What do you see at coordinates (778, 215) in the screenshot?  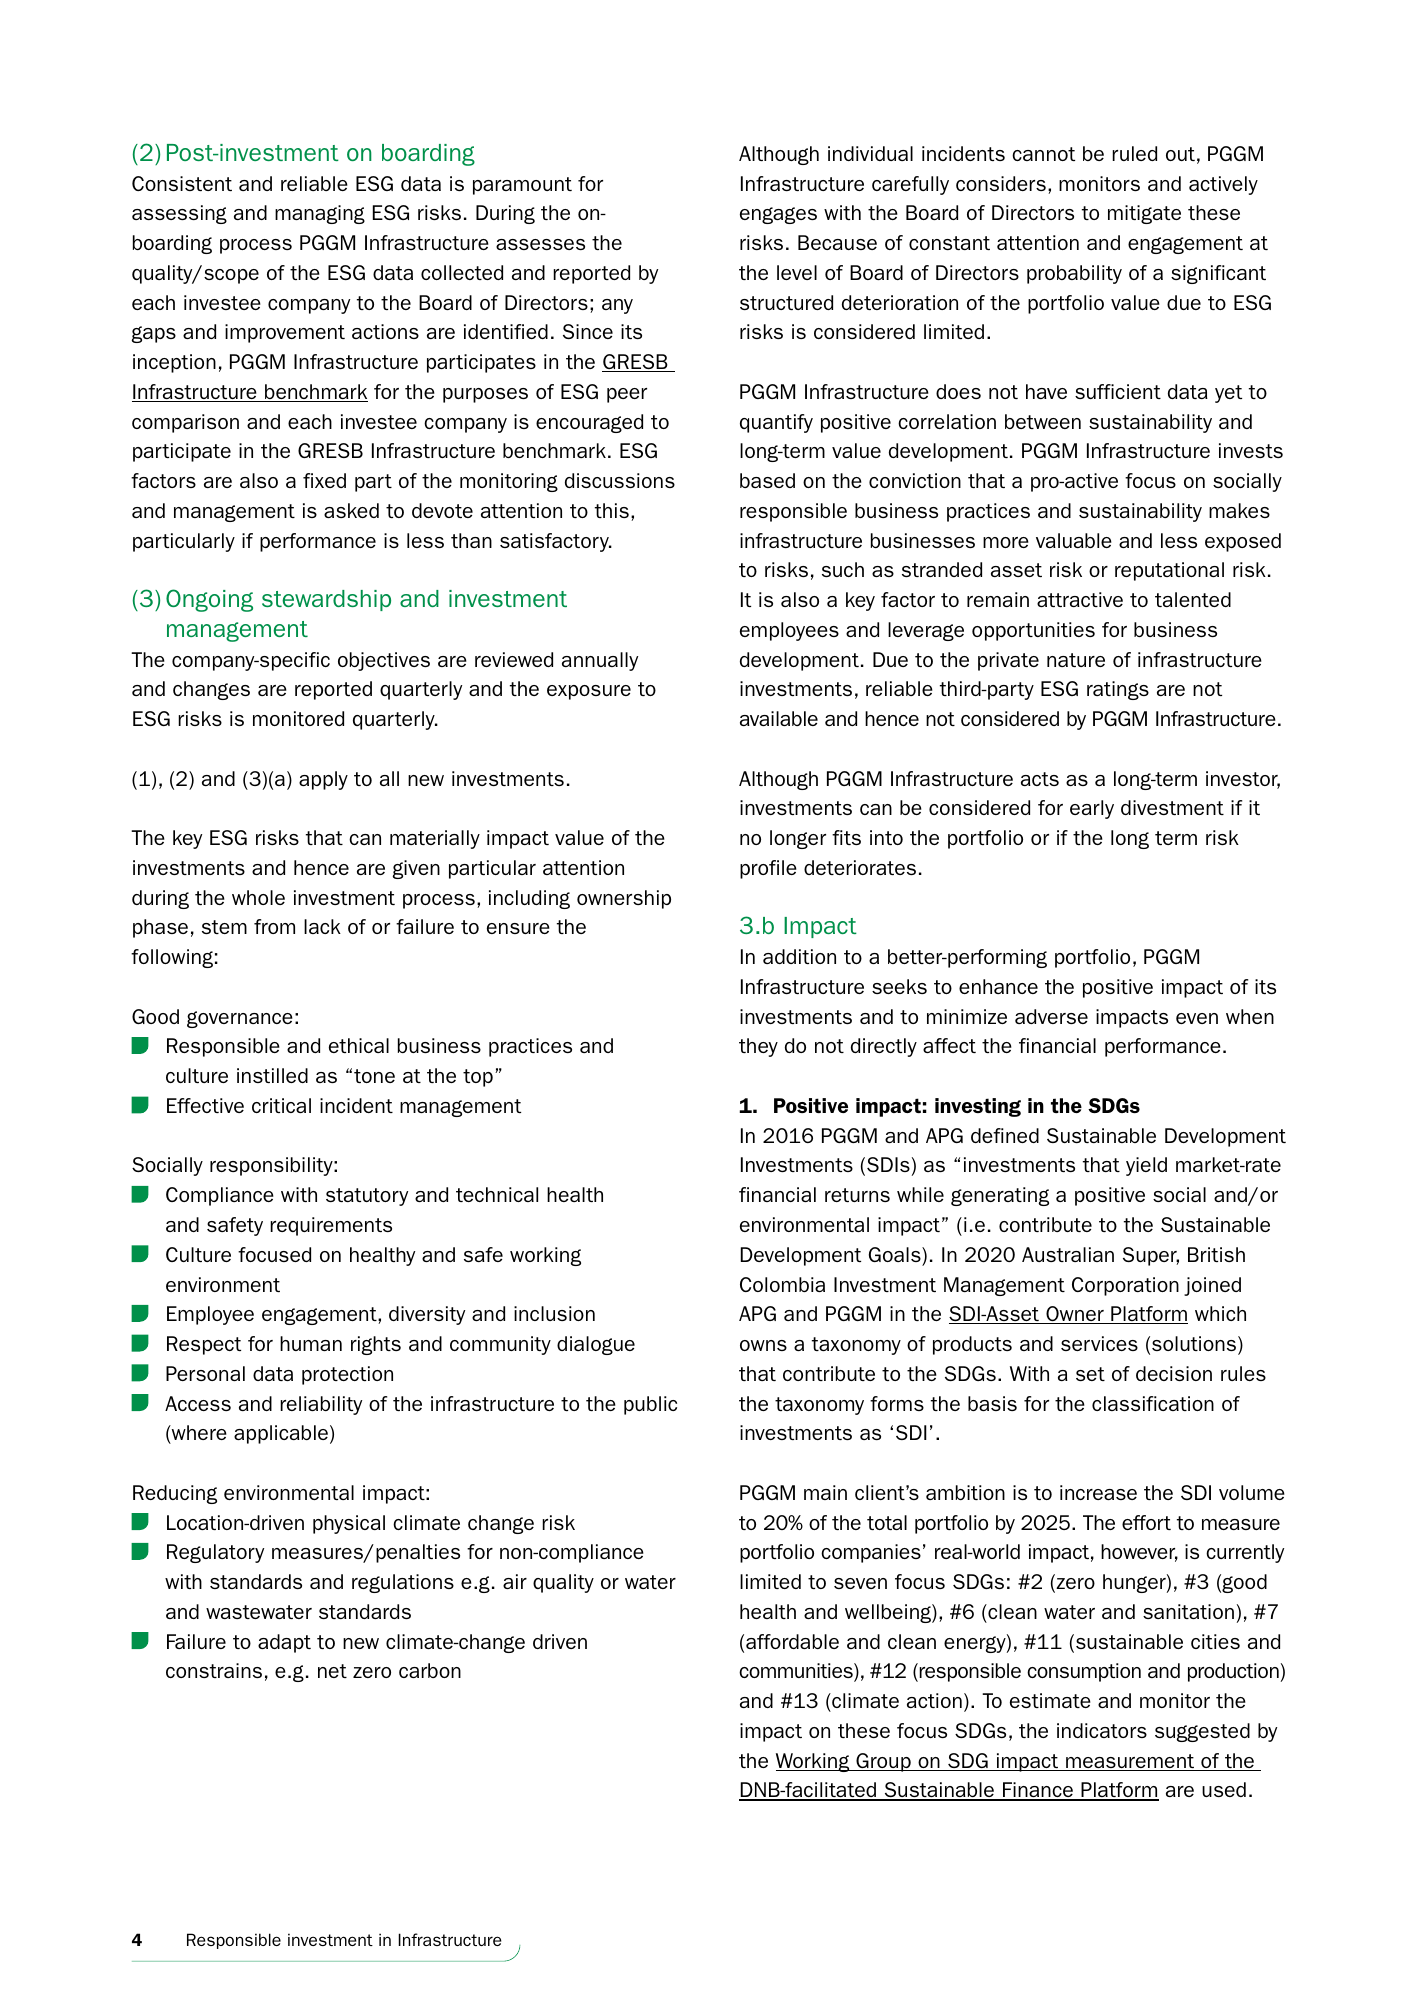 I see `engages` at bounding box center [778, 215].
